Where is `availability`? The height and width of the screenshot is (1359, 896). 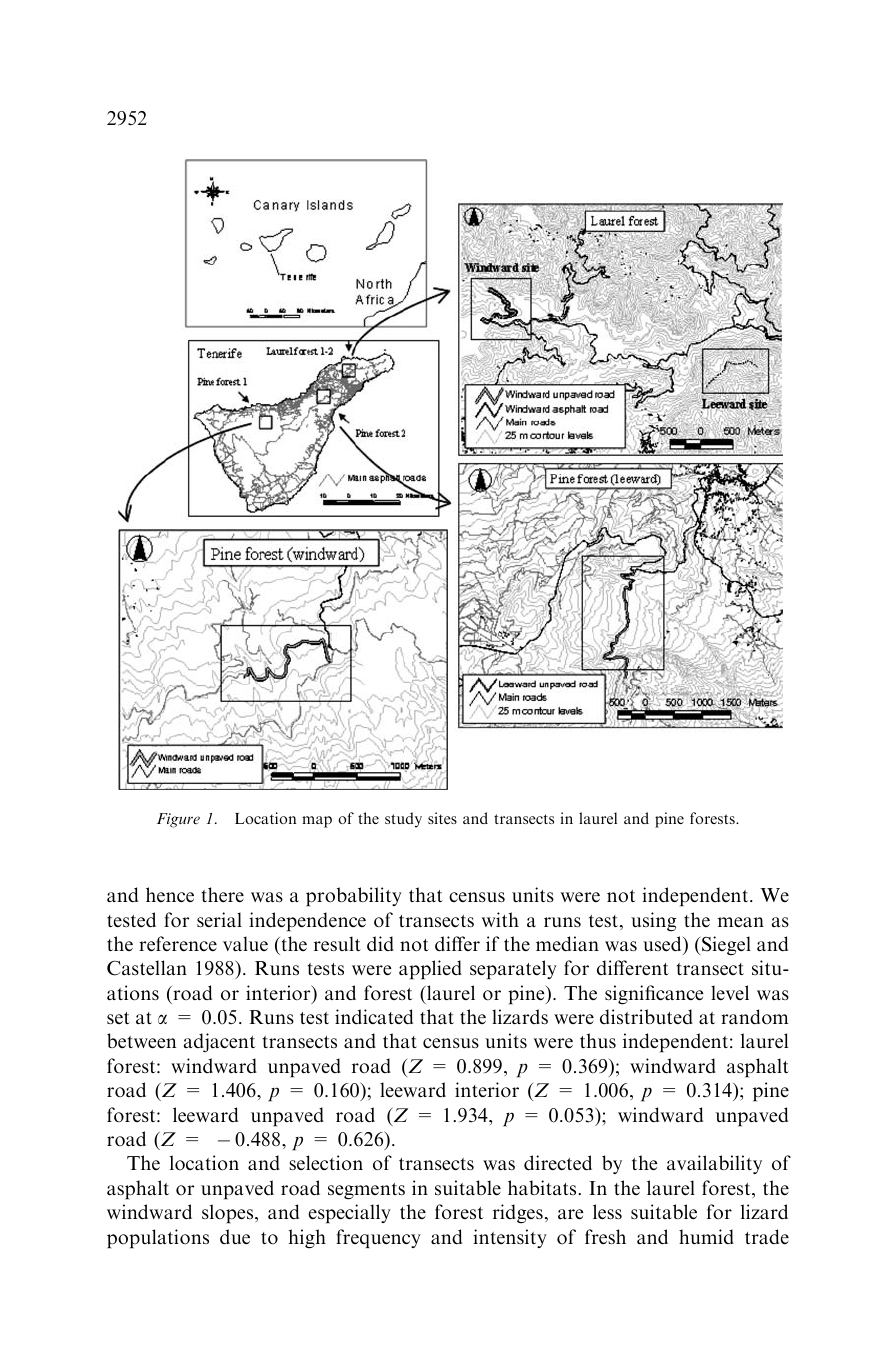 availability is located at coordinates (714, 1164).
